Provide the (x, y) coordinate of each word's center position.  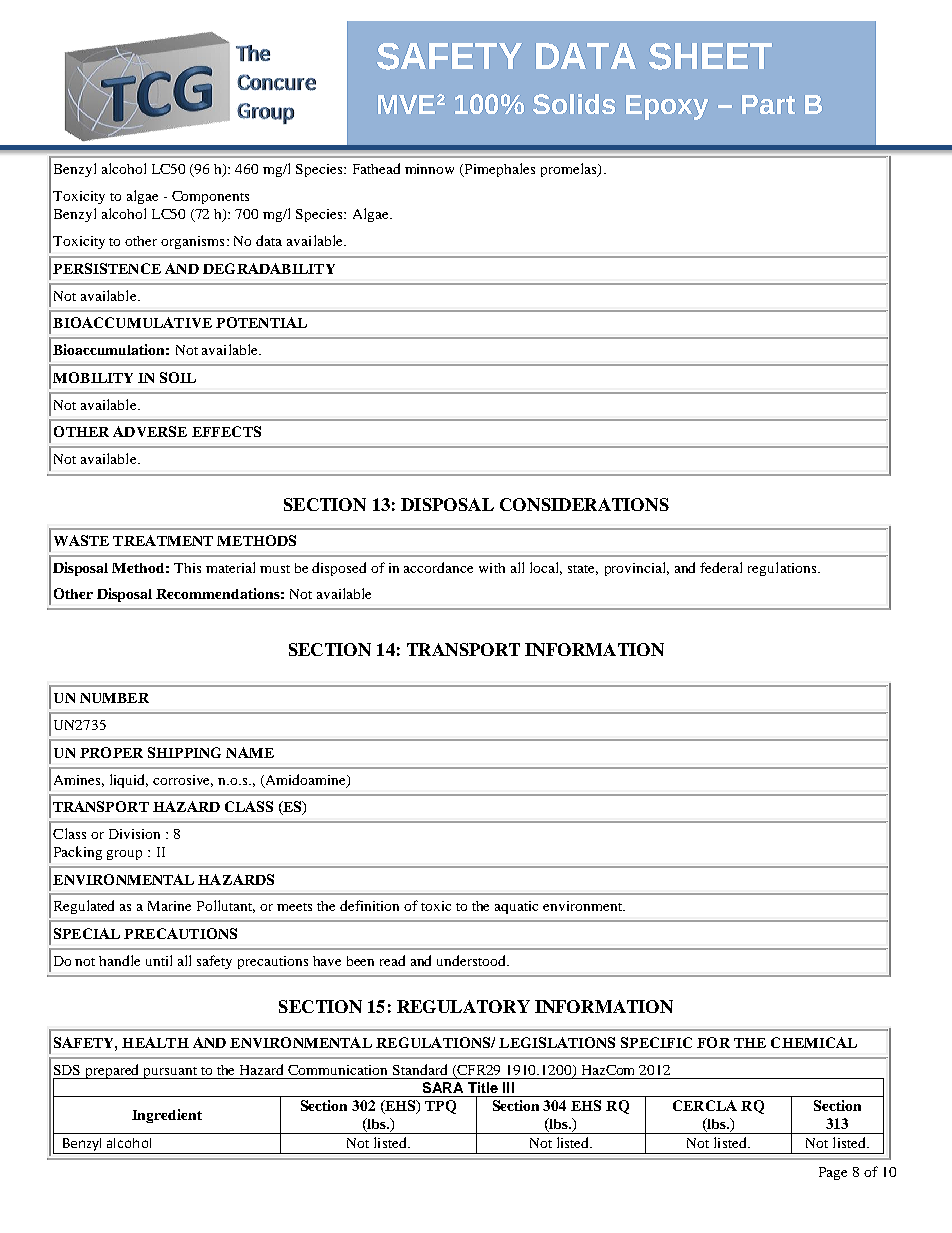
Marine (169, 906)
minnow (429, 169)
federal (721, 567)
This (187, 568)
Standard (420, 1069)
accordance (438, 567)
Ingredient (167, 1116)
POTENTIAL (261, 322)
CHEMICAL (814, 1042)
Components (210, 197)
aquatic (516, 907)
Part (768, 104)
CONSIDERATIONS (584, 504)
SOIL (178, 377)
